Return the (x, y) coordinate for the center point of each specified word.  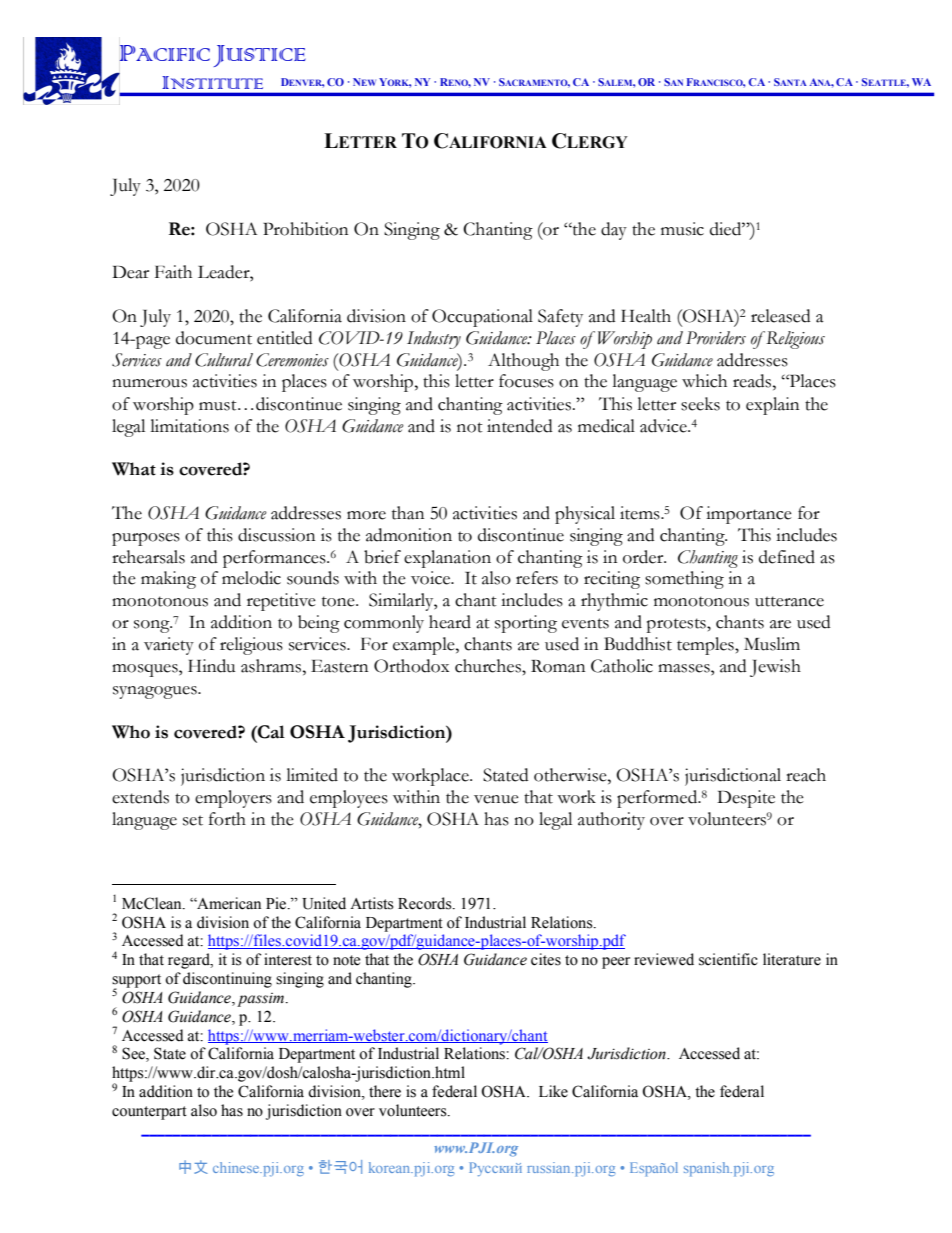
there (385, 1091)
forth (227, 819)
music (682, 229)
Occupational (482, 318)
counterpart (149, 1113)
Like (553, 1091)
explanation (447, 559)
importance (749, 515)
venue (496, 799)
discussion (276, 535)
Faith (173, 272)
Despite (746, 799)
